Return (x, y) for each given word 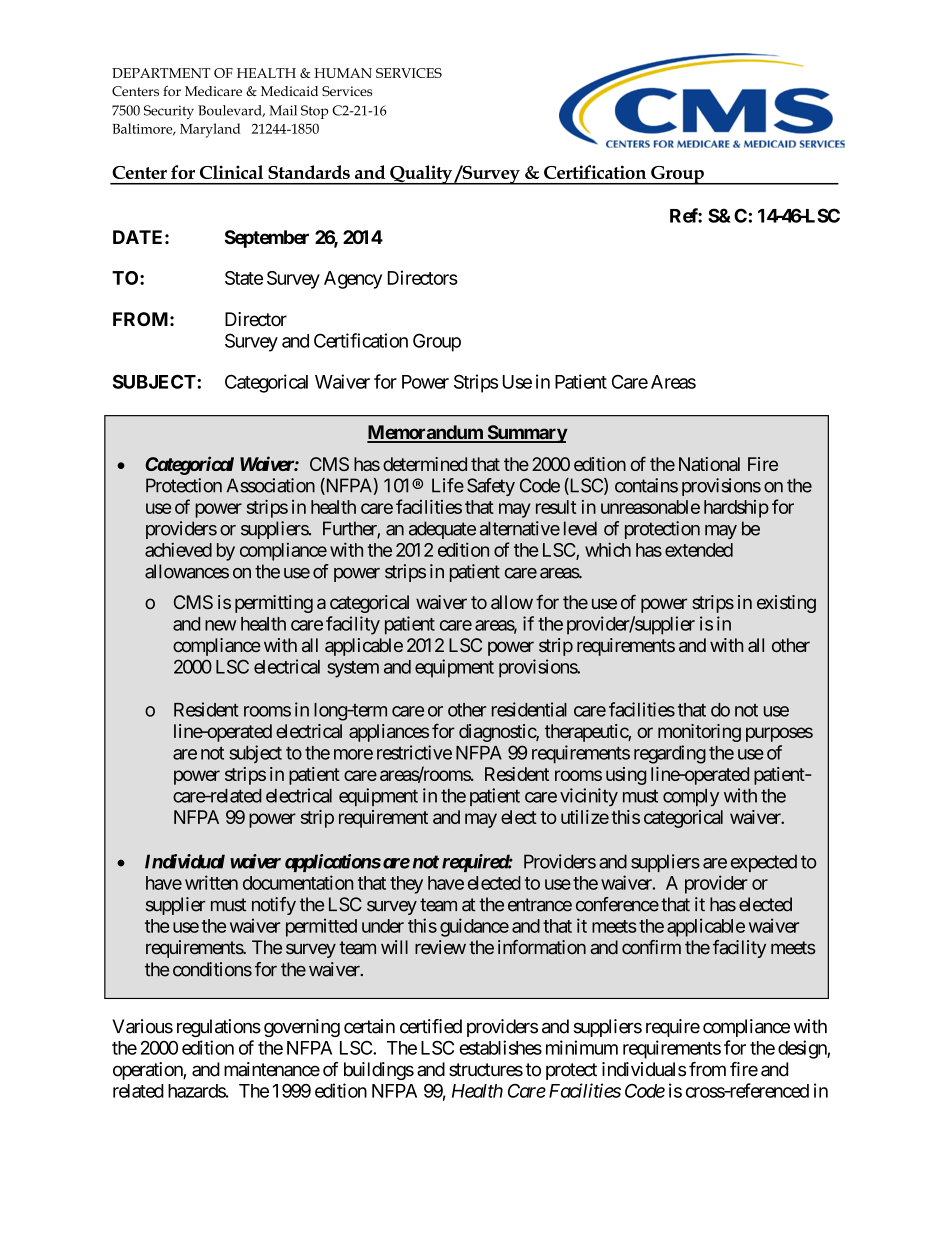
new (220, 625)
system (353, 669)
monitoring (699, 733)
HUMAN (343, 73)
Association (271, 485)
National (709, 464)
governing (302, 1028)
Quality (421, 175)
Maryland (210, 130)
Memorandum (426, 433)
